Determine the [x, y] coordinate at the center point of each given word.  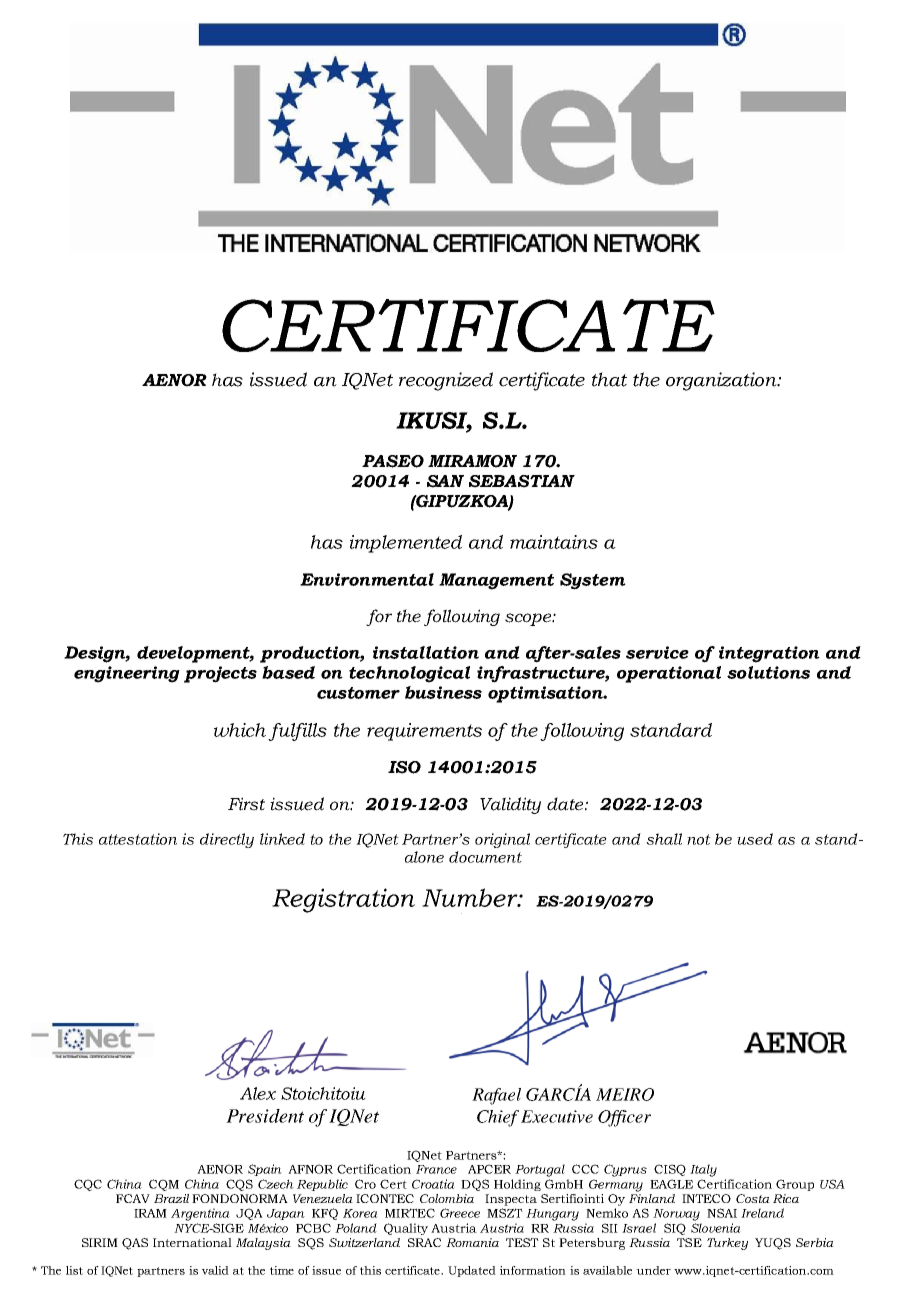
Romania [472, 1242]
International [192, 1242]
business [443, 692]
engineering [127, 674]
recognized [446, 381]
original [502, 840]
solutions [768, 672]
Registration [343, 900]
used [755, 839]
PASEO [393, 461]
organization [722, 381]
